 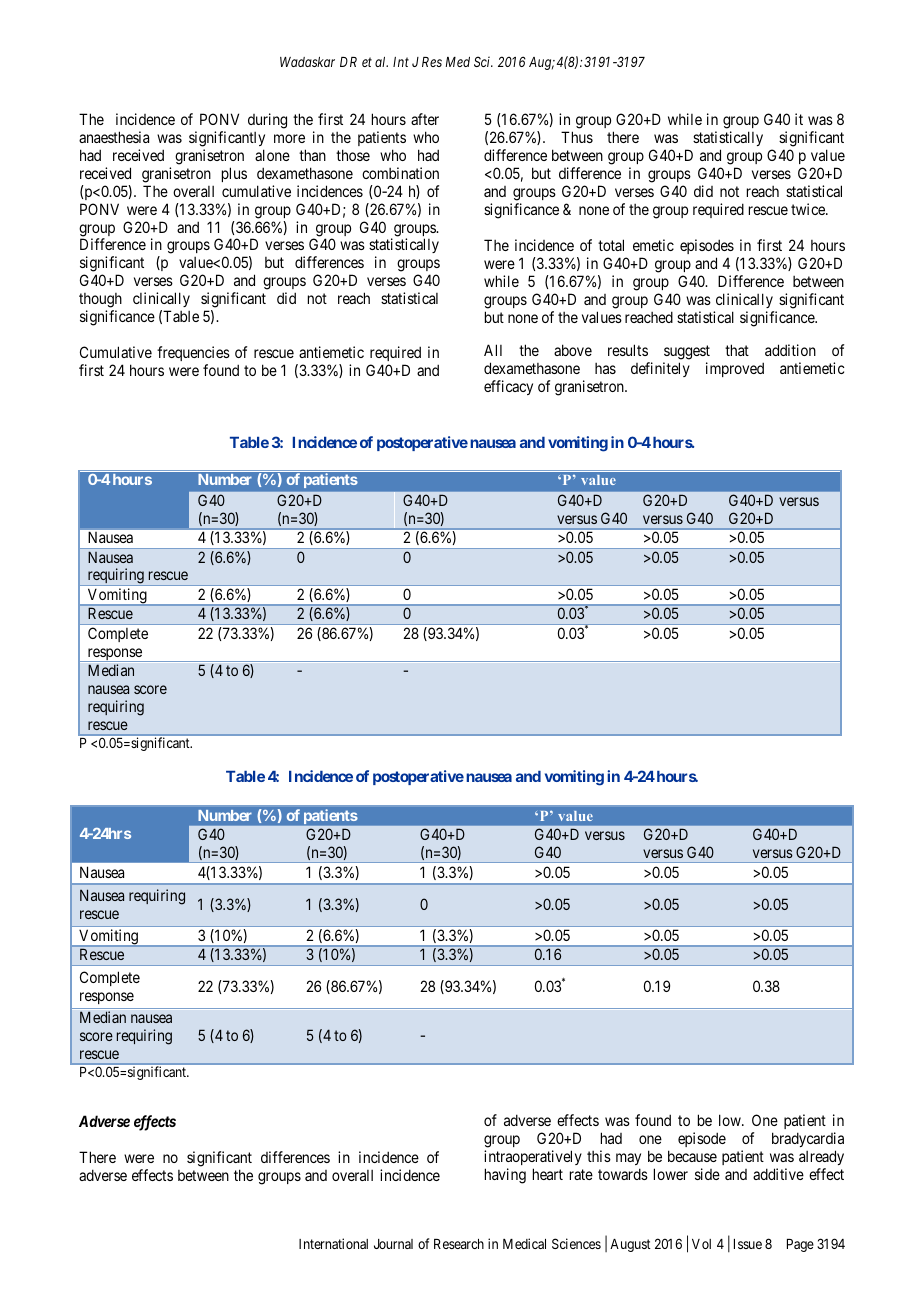 I want to click on International, so click(x=333, y=1243).
